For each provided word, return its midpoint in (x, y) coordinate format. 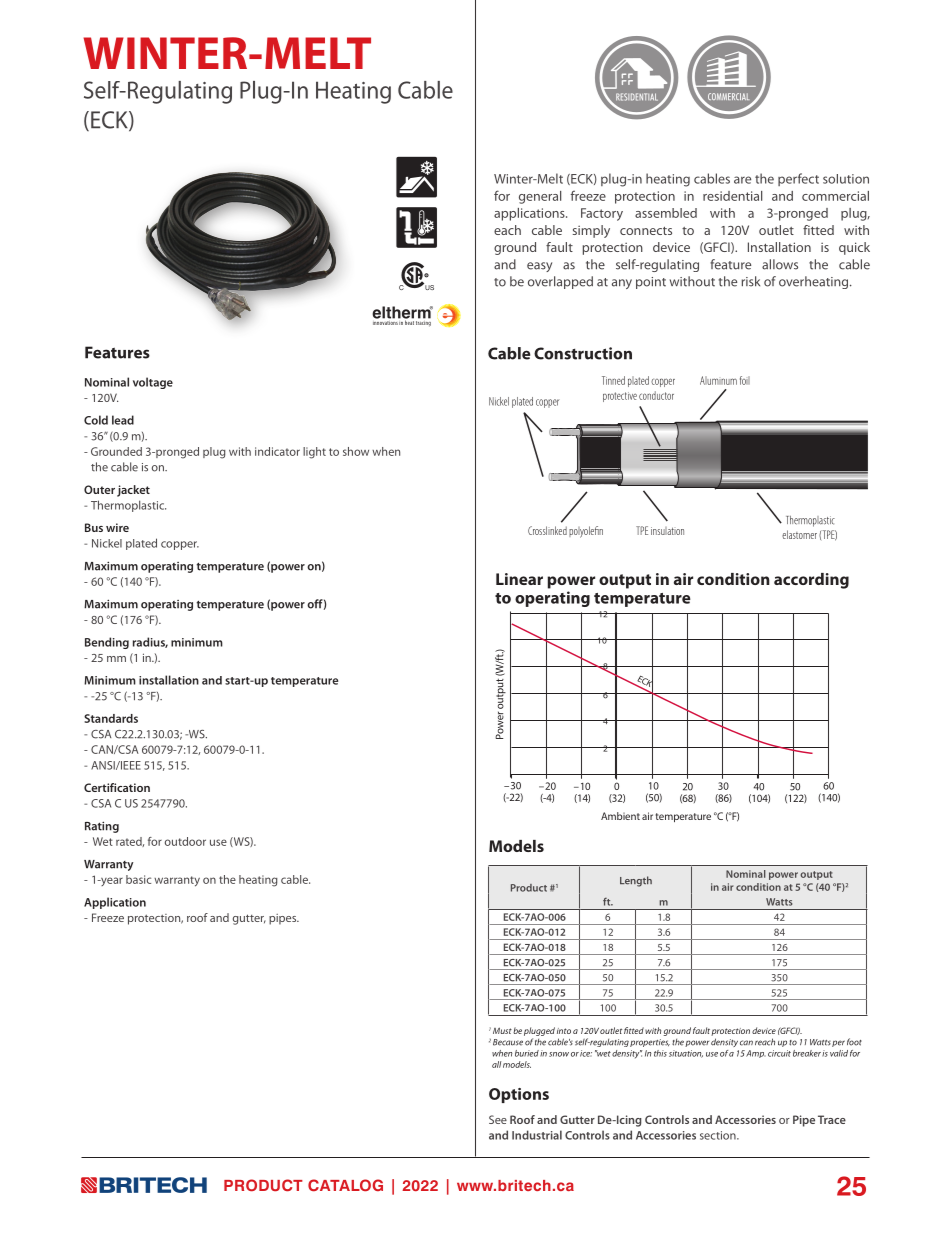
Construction (583, 353)
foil (745, 380)
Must (502, 1030)
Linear (519, 579)
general (540, 197)
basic (138, 879)
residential (732, 196)
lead (123, 420)
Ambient (620, 816)
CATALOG (345, 1185)
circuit (779, 1053)
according (811, 581)
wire (117, 527)
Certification (117, 787)
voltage (153, 383)
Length (636, 881)
